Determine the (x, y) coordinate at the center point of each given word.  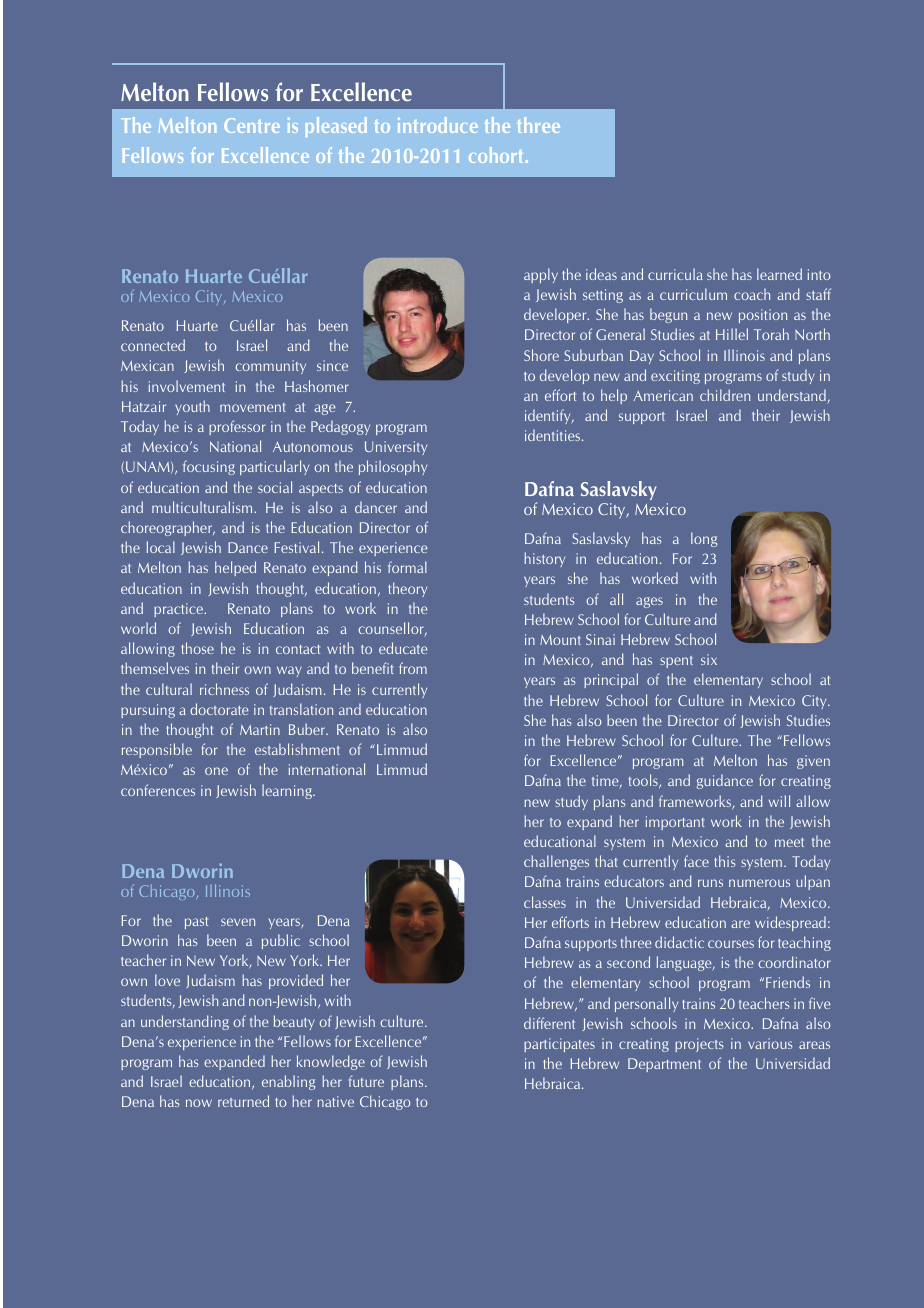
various (770, 1043)
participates (559, 1045)
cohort (497, 155)
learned (779, 274)
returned (243, 1101)
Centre (252, 125)
